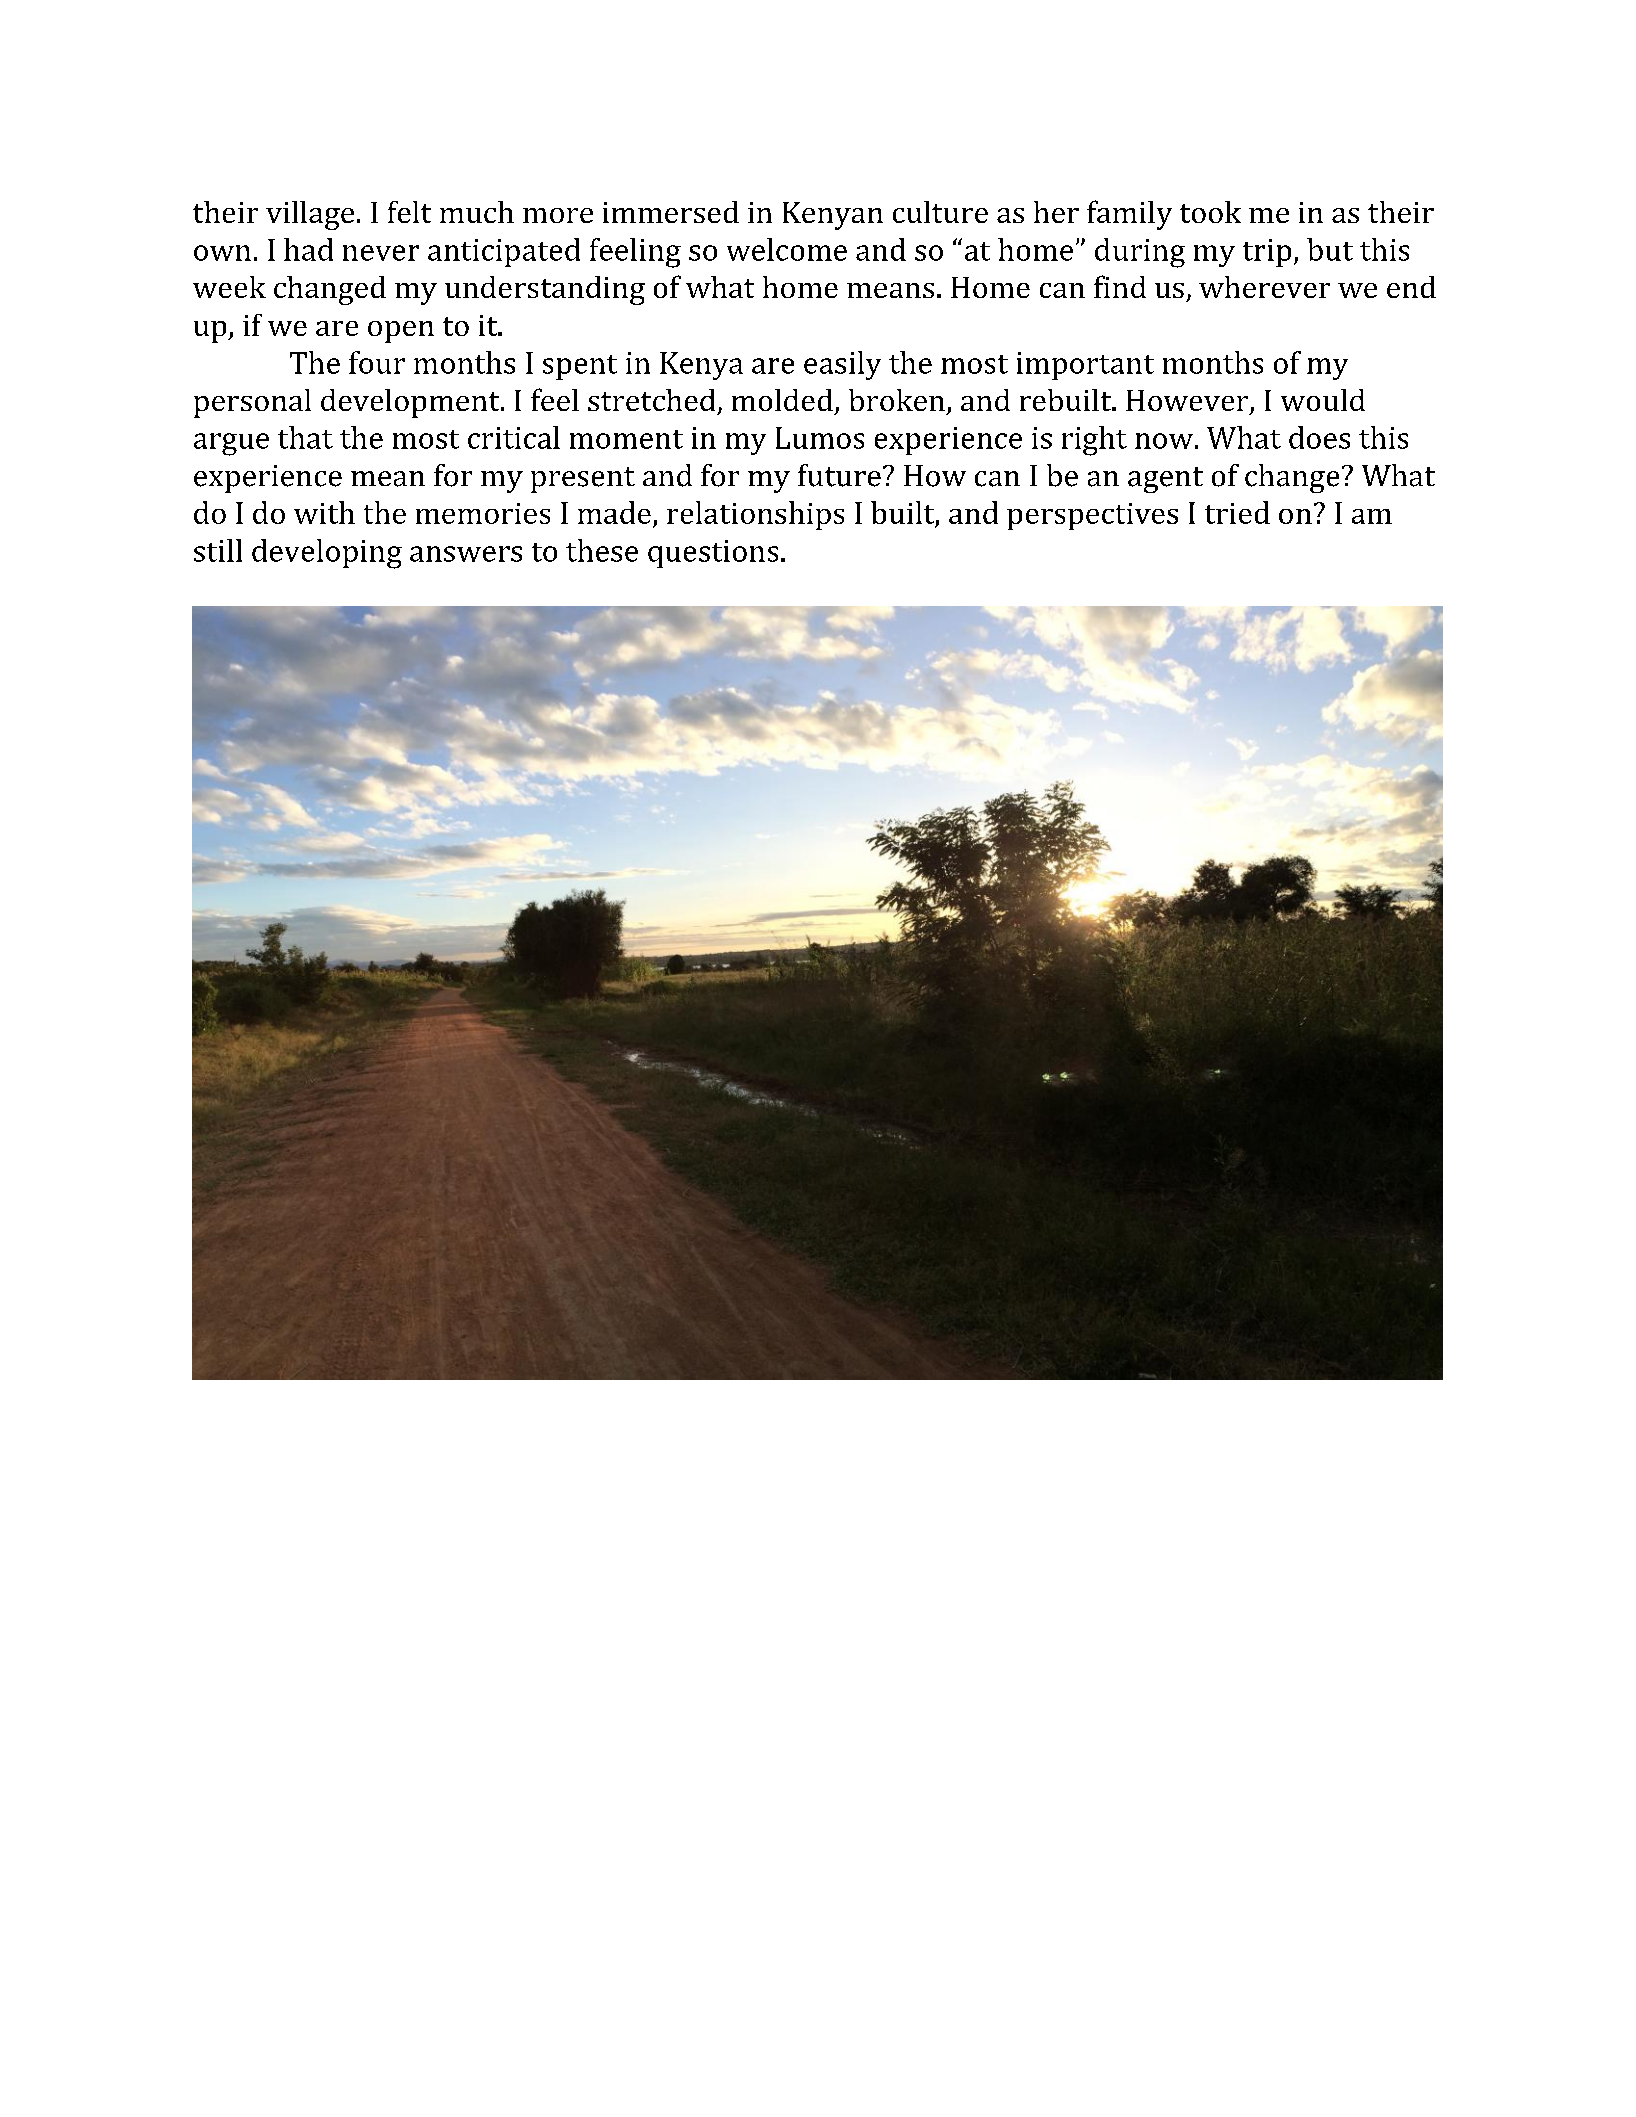 The width and height of the document is (1636, 2117). I want to click on developing, so click(327, 554).
